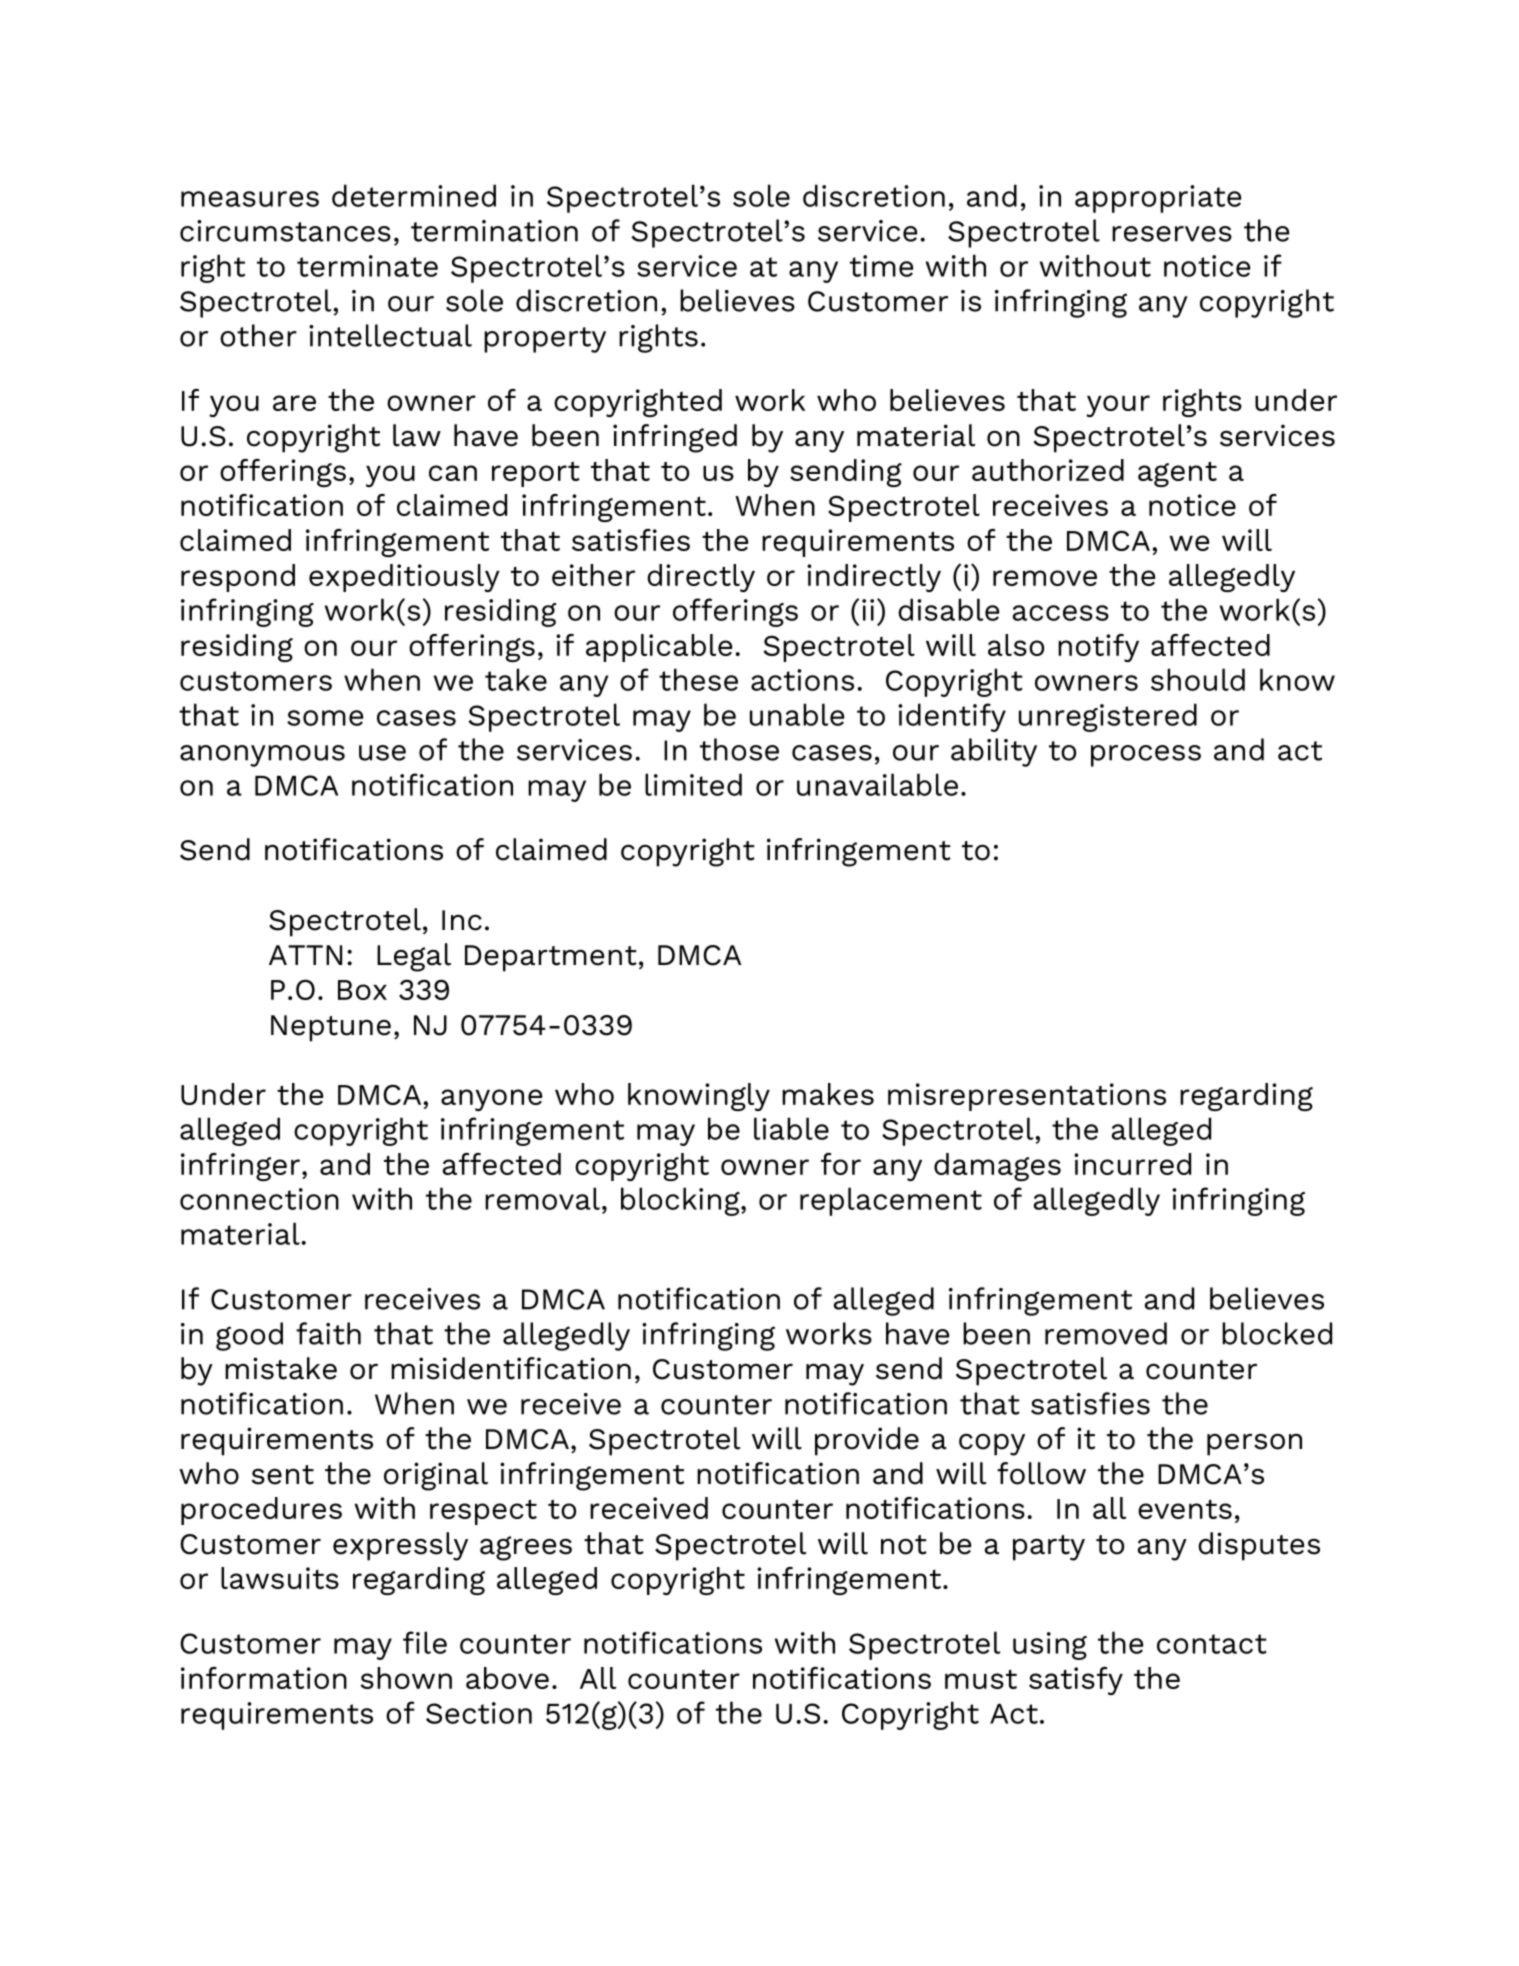 This screenshot has width=1519, height=1966. What do you see at coordinates (828, 1094) in the screenshot?
I see `makes` at bounding box center [828, 1094].
